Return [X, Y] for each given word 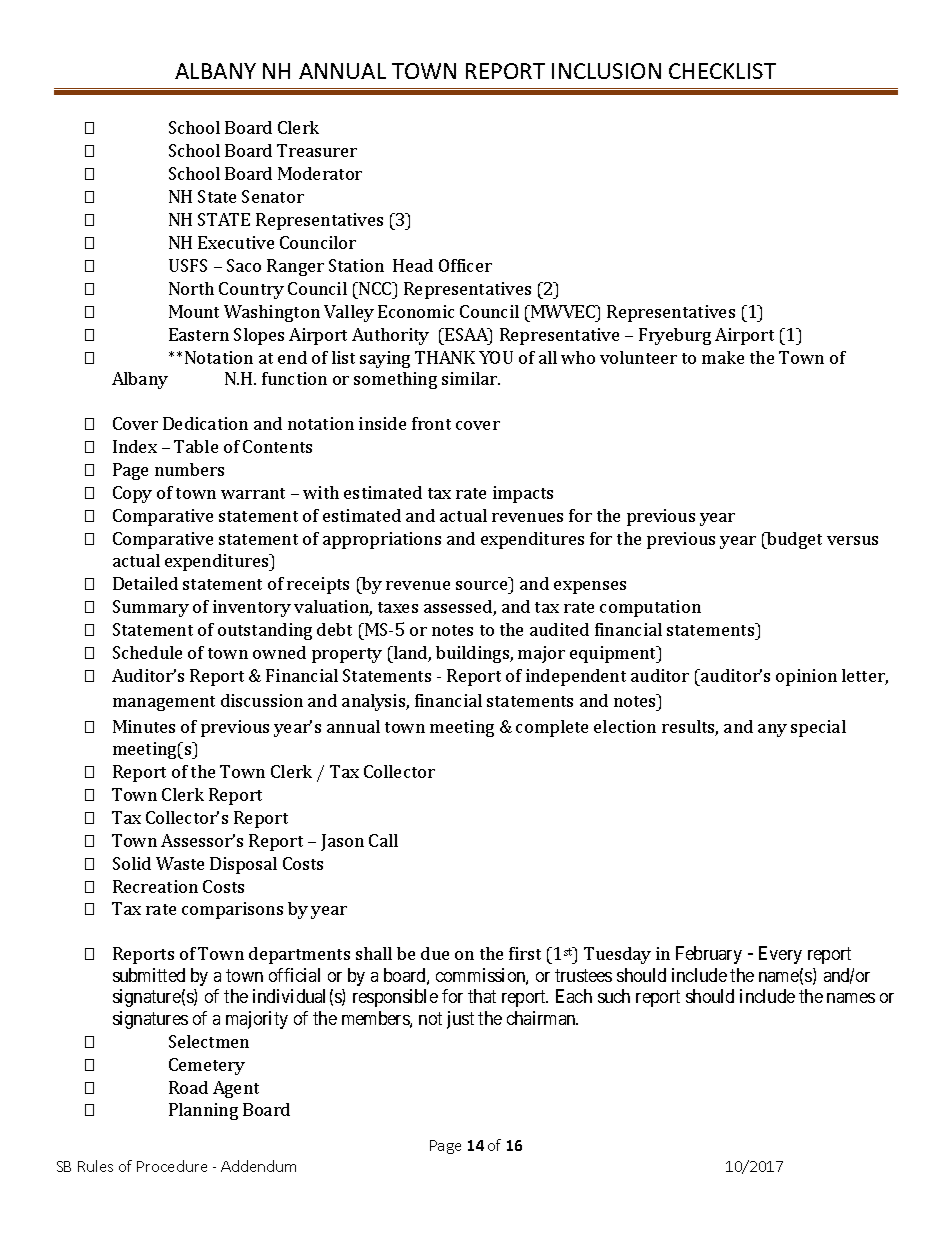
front [431, 423]
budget [793, 540]
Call [383, 840]
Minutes [144, 726]
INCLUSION [606, 71]
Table [196, 446]
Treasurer [317, 150]
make [723, 357]
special [818, 728]
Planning [203, 1111]
